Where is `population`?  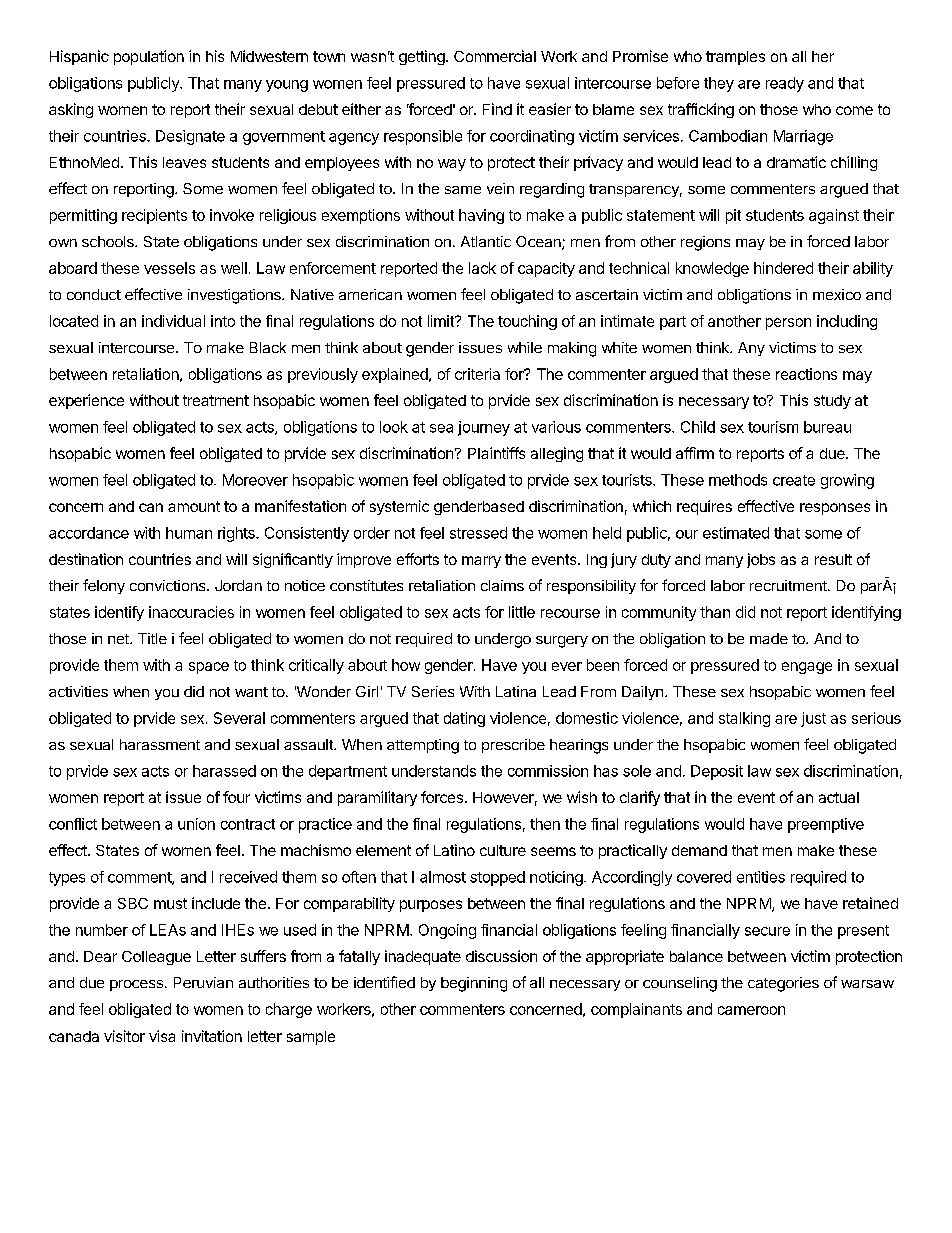
population is located at coordinates (149, 57).
